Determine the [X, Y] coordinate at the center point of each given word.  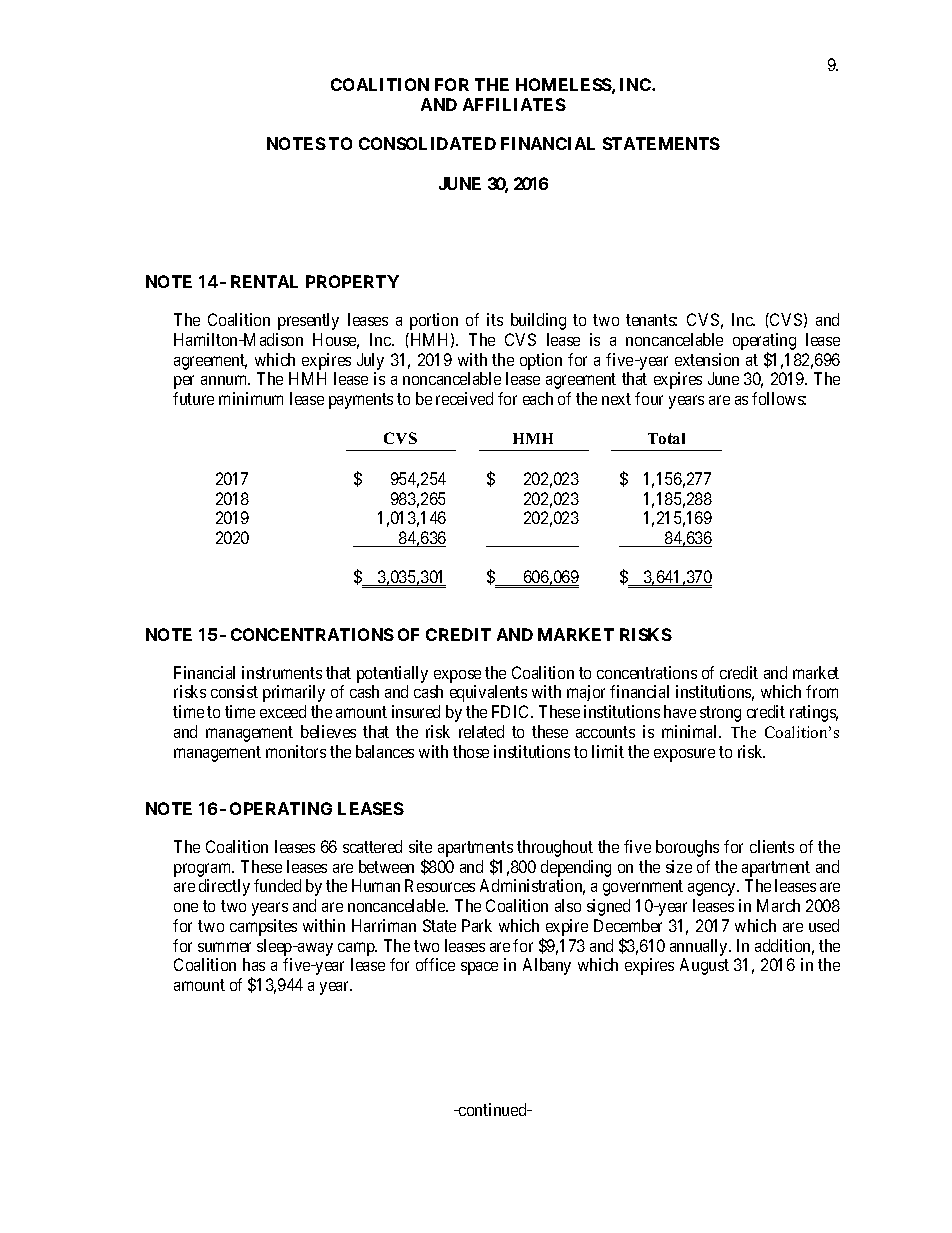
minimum [251, 398]
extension [707, 359]
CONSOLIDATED [427, 143]
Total [666, 438]
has [254, 964]
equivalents [488, 693]
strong [720, 714]
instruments [282, 672]
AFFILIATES [514, 104]
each [538, 398]
